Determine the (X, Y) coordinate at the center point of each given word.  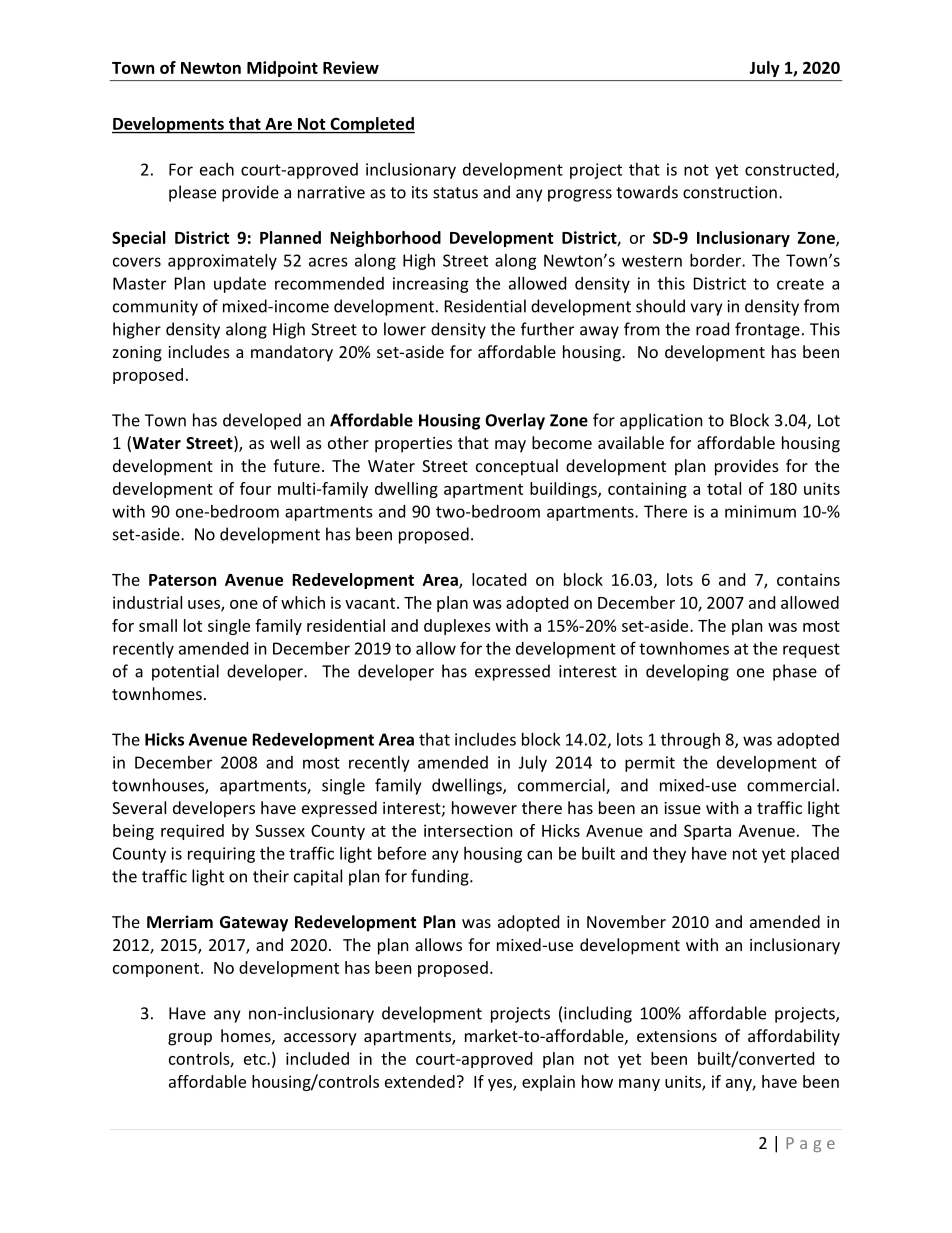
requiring (221, 855)
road (712, 329)
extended (420, 1081)
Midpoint (282, 69)
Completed (371, 125)
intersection (468, 830)
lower (405, 329)
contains (808, 579)
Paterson (182, 580)
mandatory (292, 353)
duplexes (457, 627)
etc (256, 1059)
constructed (789, 169)
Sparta (707, 832)
